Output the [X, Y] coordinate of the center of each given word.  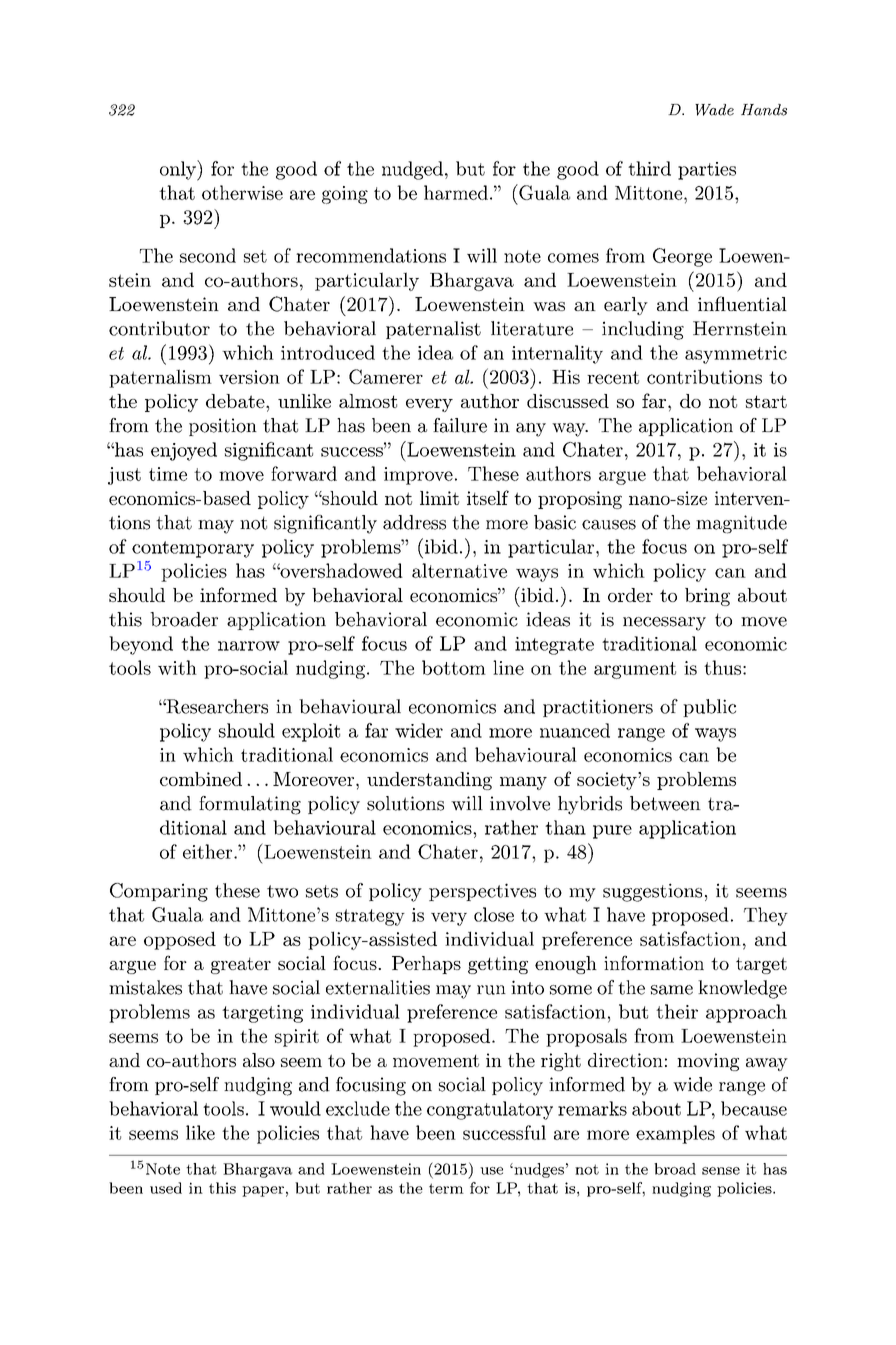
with [177, 667]
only [179, 170]
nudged [412, 170]
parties [707, 171]
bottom [454, 667]
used [166, 1188]
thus [722, 667]
